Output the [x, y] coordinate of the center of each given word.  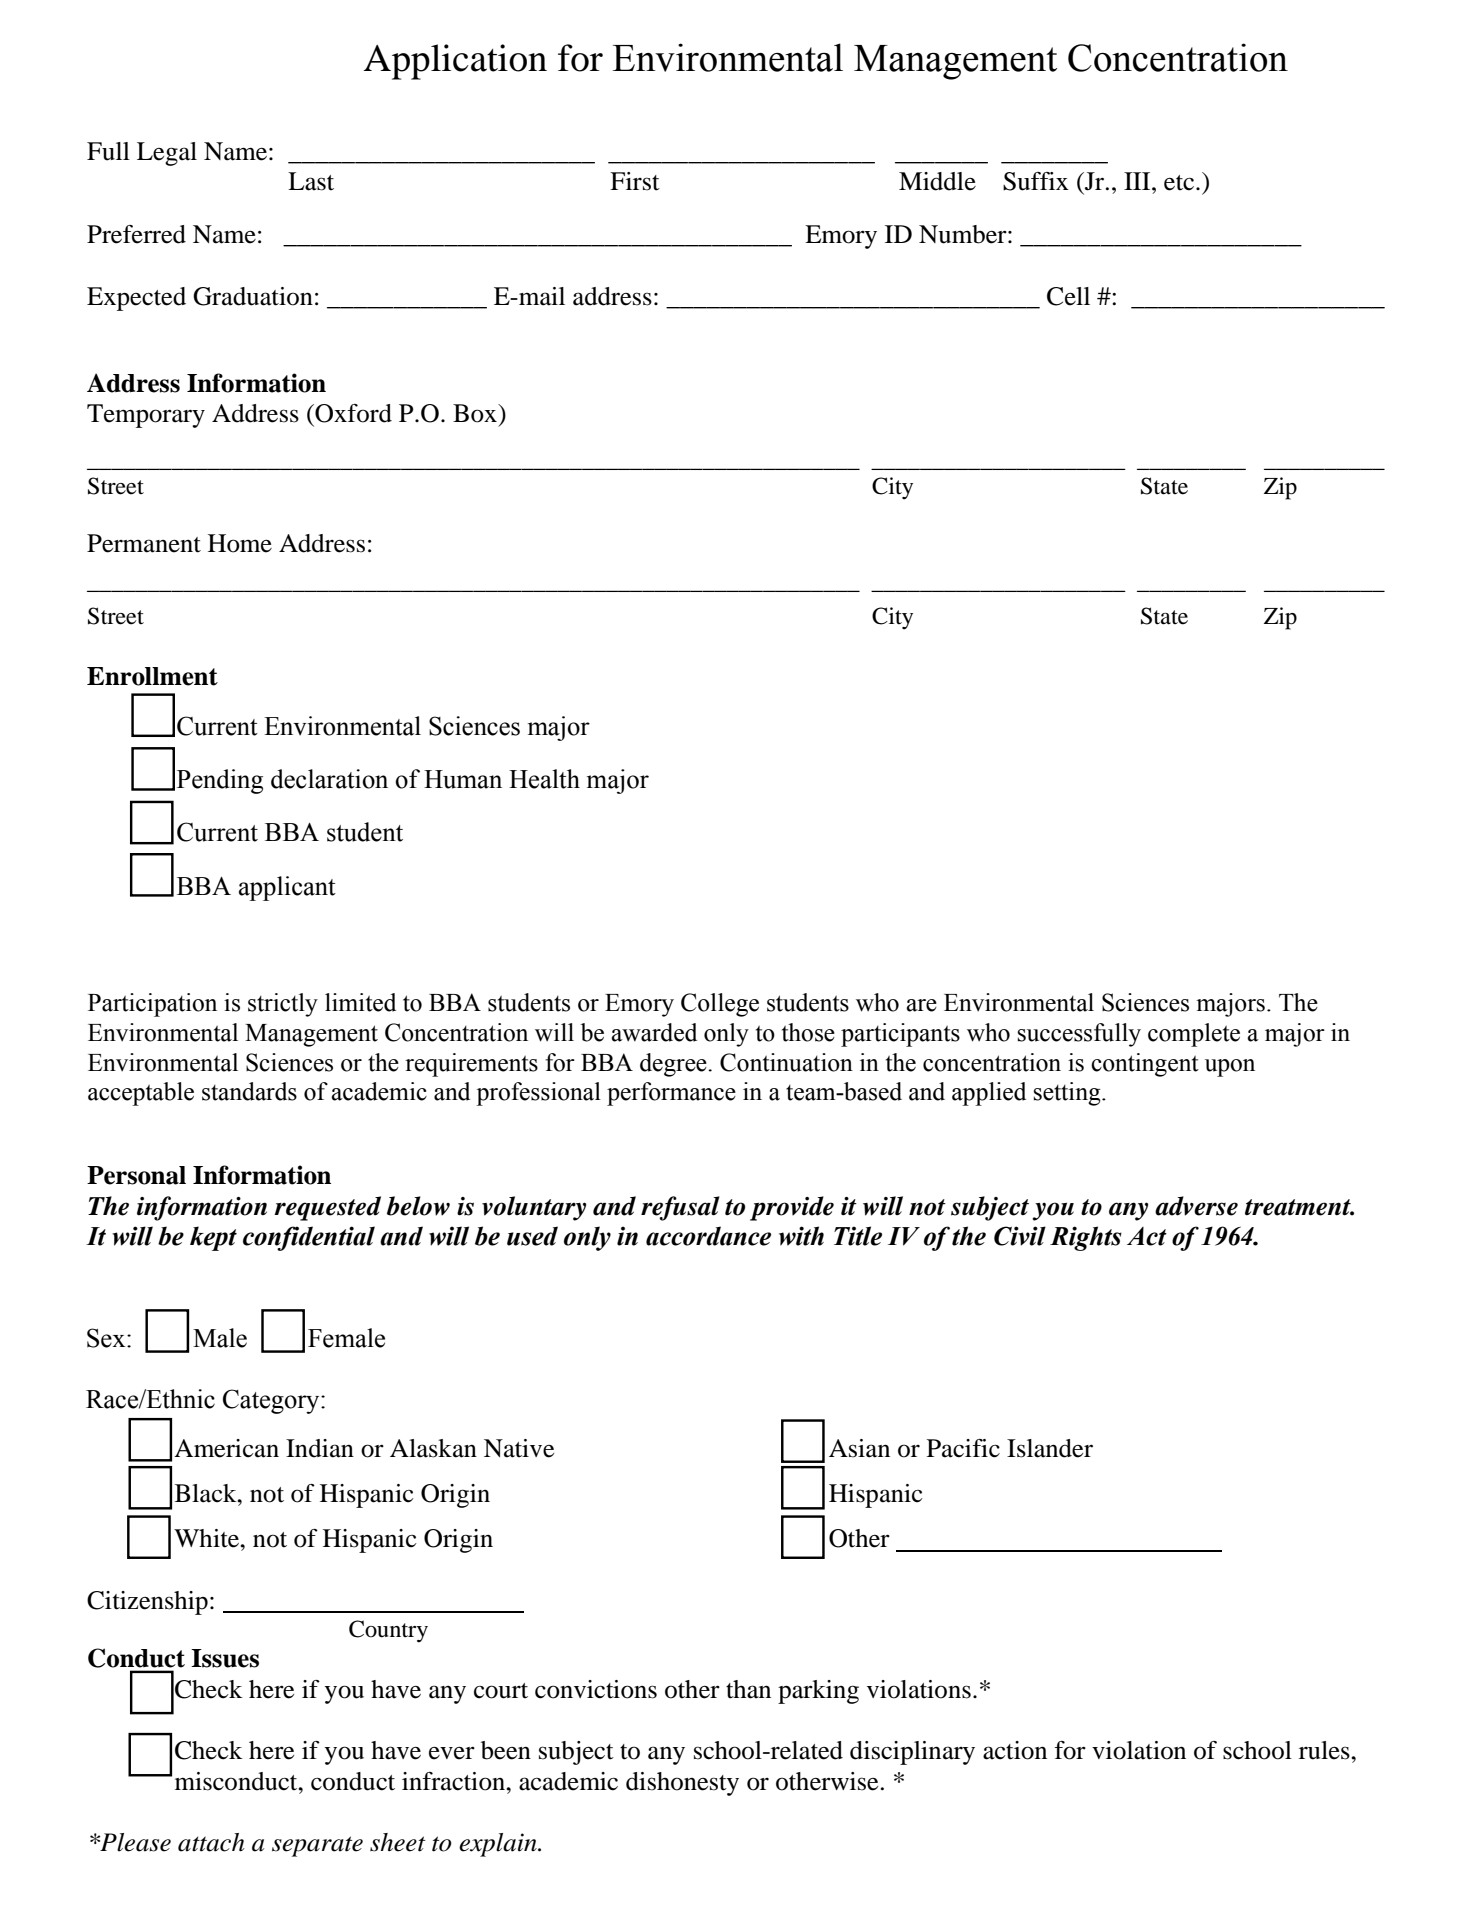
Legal [167, 154]
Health [544, 779]
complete [1194, 1035]
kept [213, 1238]
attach [211, 1842]
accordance [708, 1236]
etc [1180, 183]
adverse [1196, 1206]
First [635, 181]
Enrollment [152, 676]
